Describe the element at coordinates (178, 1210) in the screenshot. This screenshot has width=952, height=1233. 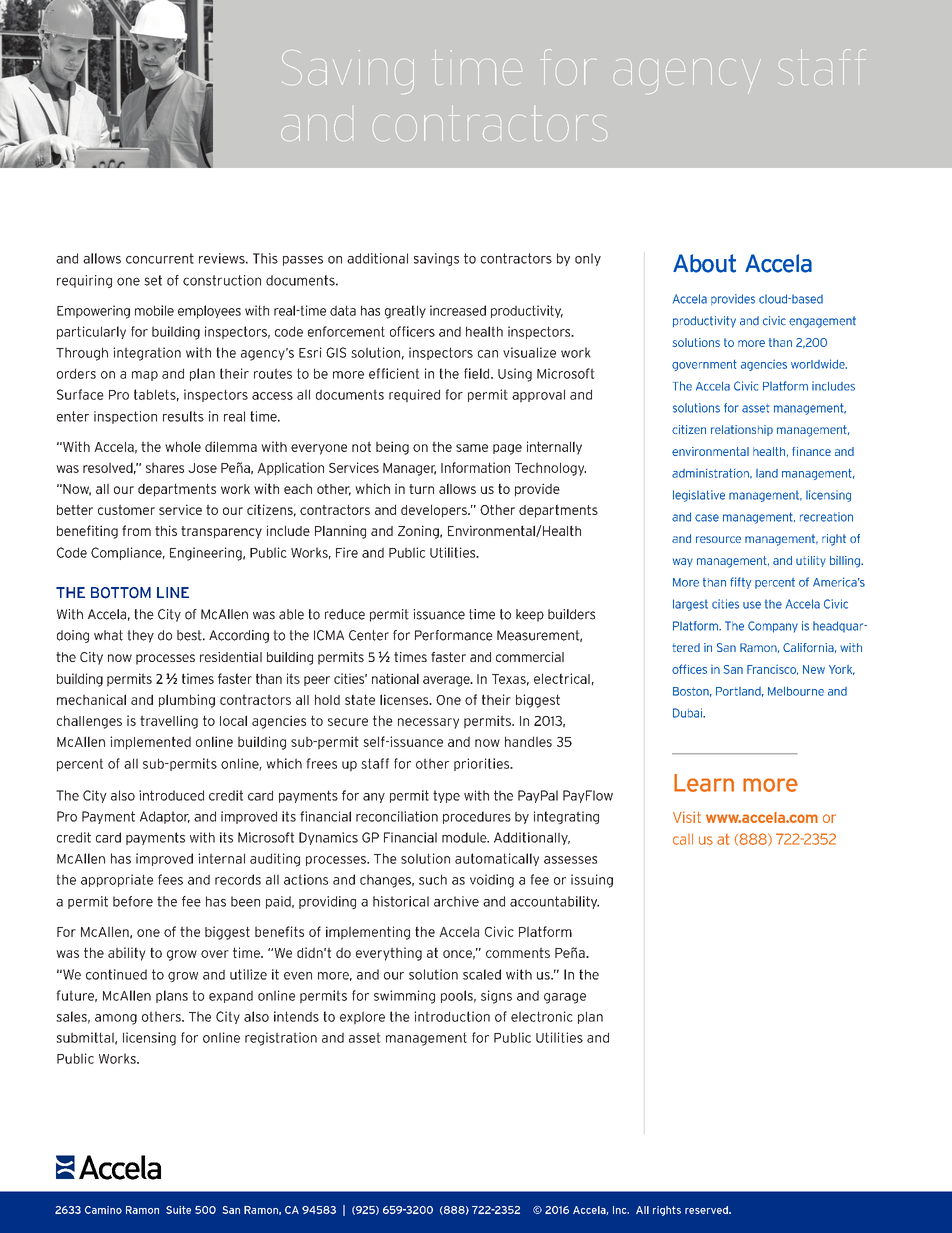
I see `Suite` at that location.
